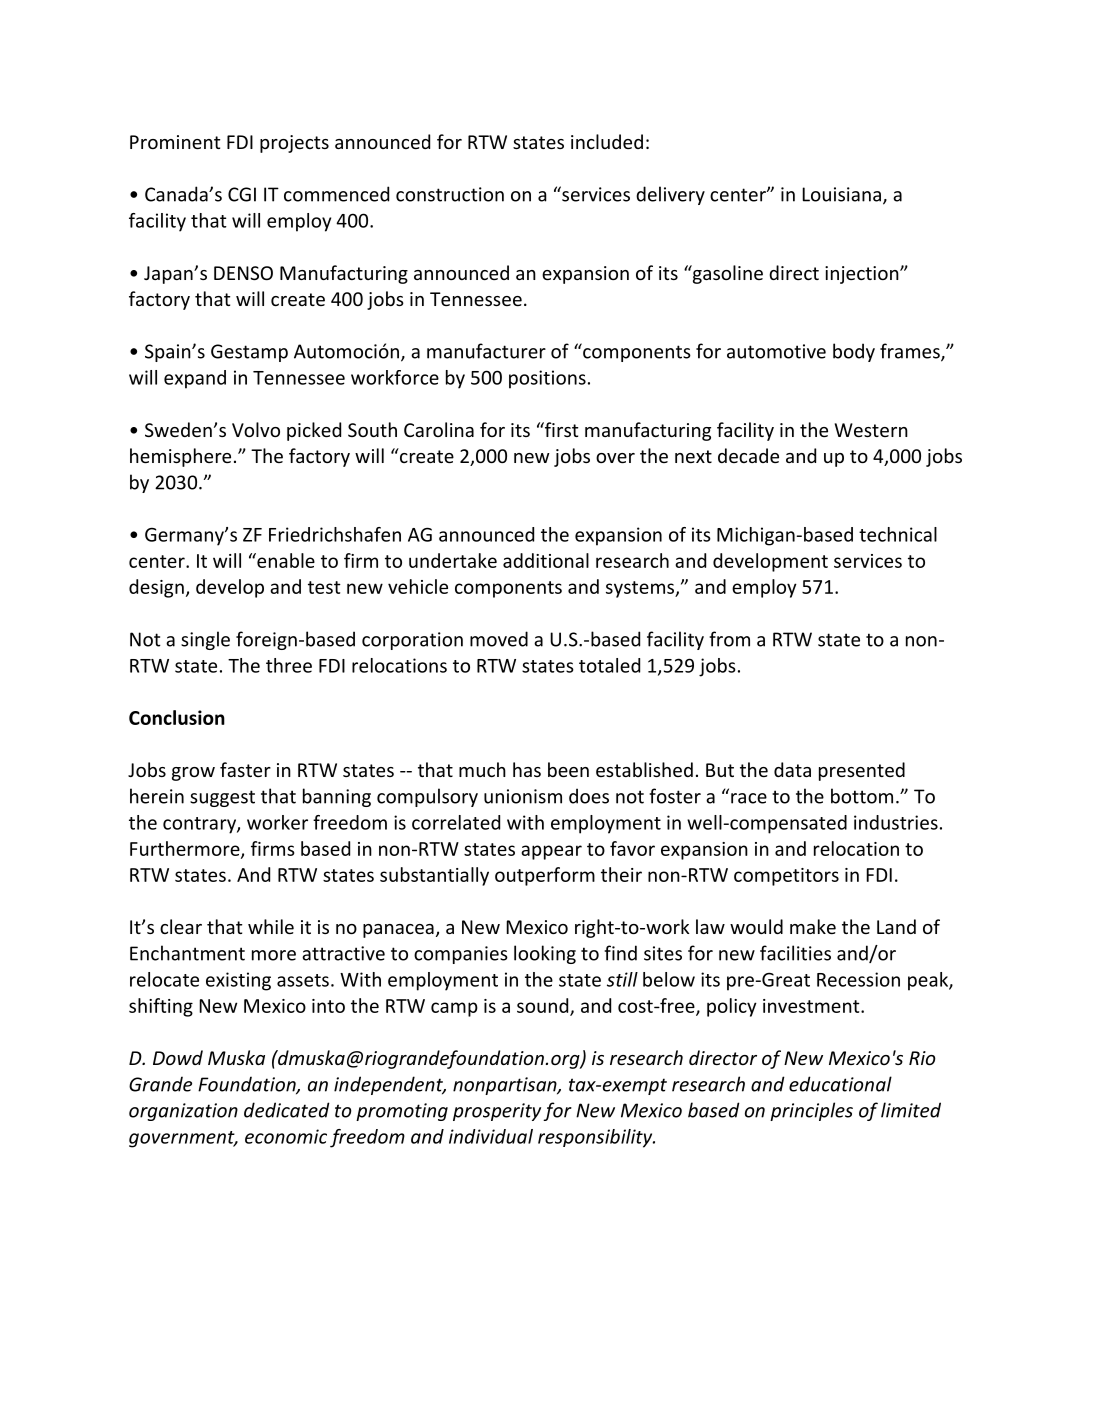 This screenshot has width=1093, height=1415. What do you see at coordinates (287, 1110) in the screenshot?
I see `dedicated` at bounding box center [287, 1110].
